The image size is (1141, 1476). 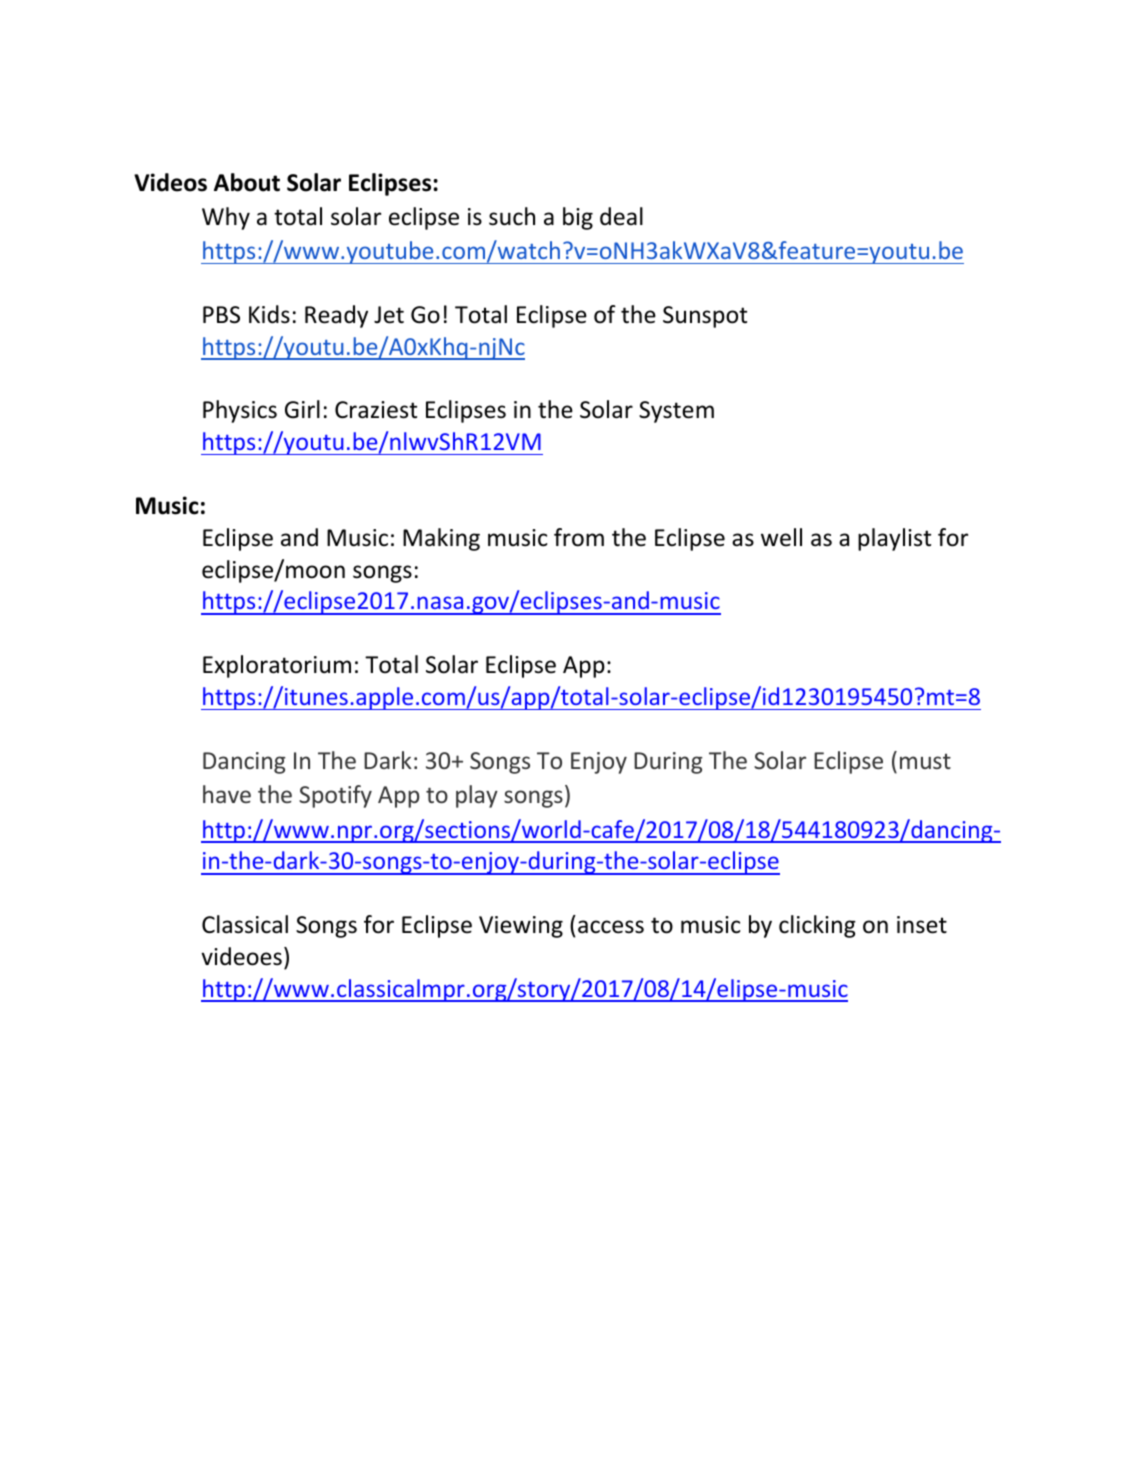 What do you see at coordinates (226, 218) in the document?
I see `Why` at bounding box center [226, 218].
